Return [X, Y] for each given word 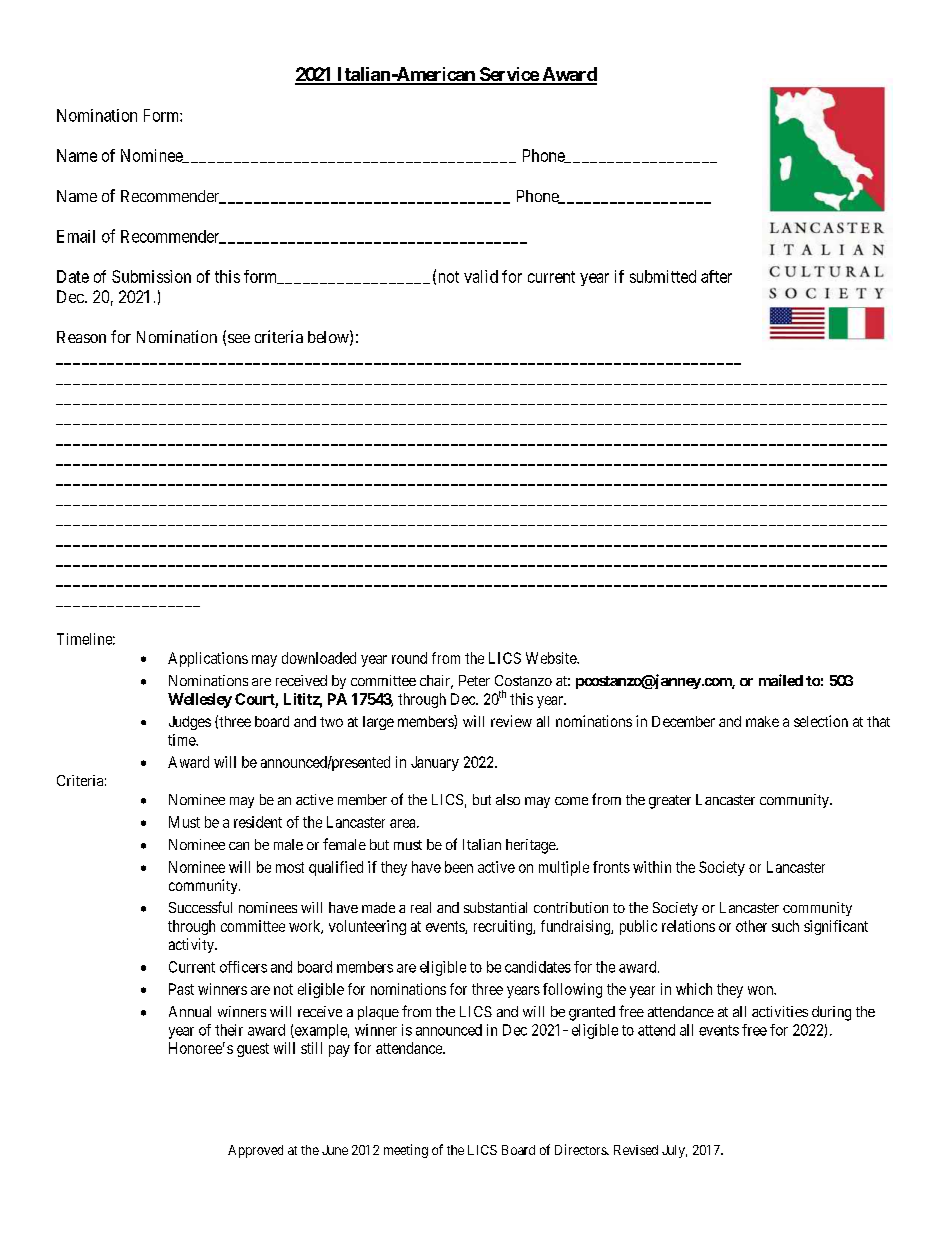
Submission [151, 276]
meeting [406, 1151]
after [716, 276]
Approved [255, 1151]
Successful [200, 907]
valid [481, 276]
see [239, 338]
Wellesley [200, 700]
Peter [474, 680]
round [409, 658]
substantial [495, 907]
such [785, 926]
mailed [781, 680]
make [762, 721]
